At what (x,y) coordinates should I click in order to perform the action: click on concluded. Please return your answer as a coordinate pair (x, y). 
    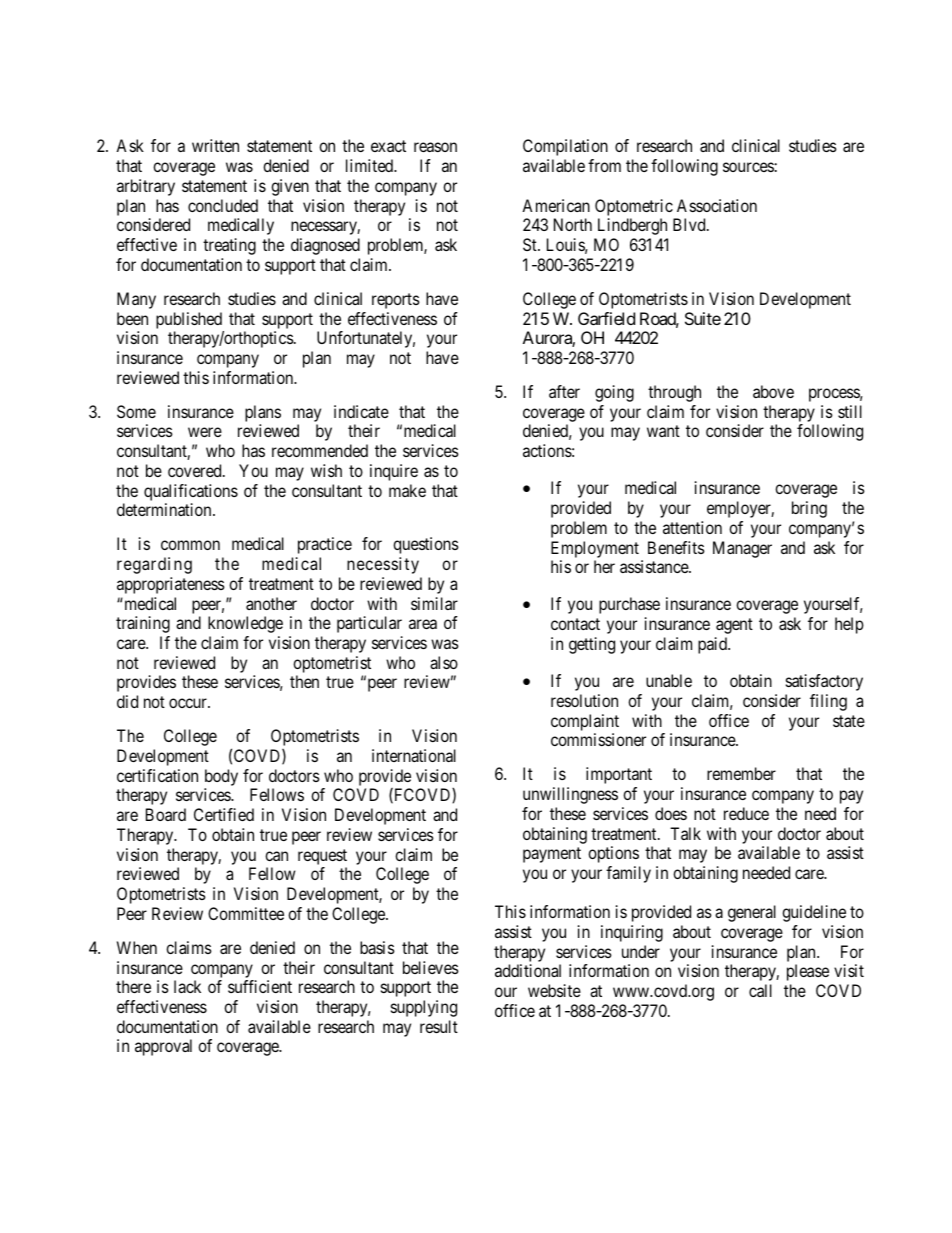
    Looking at the image, I should click on (223, 205).
